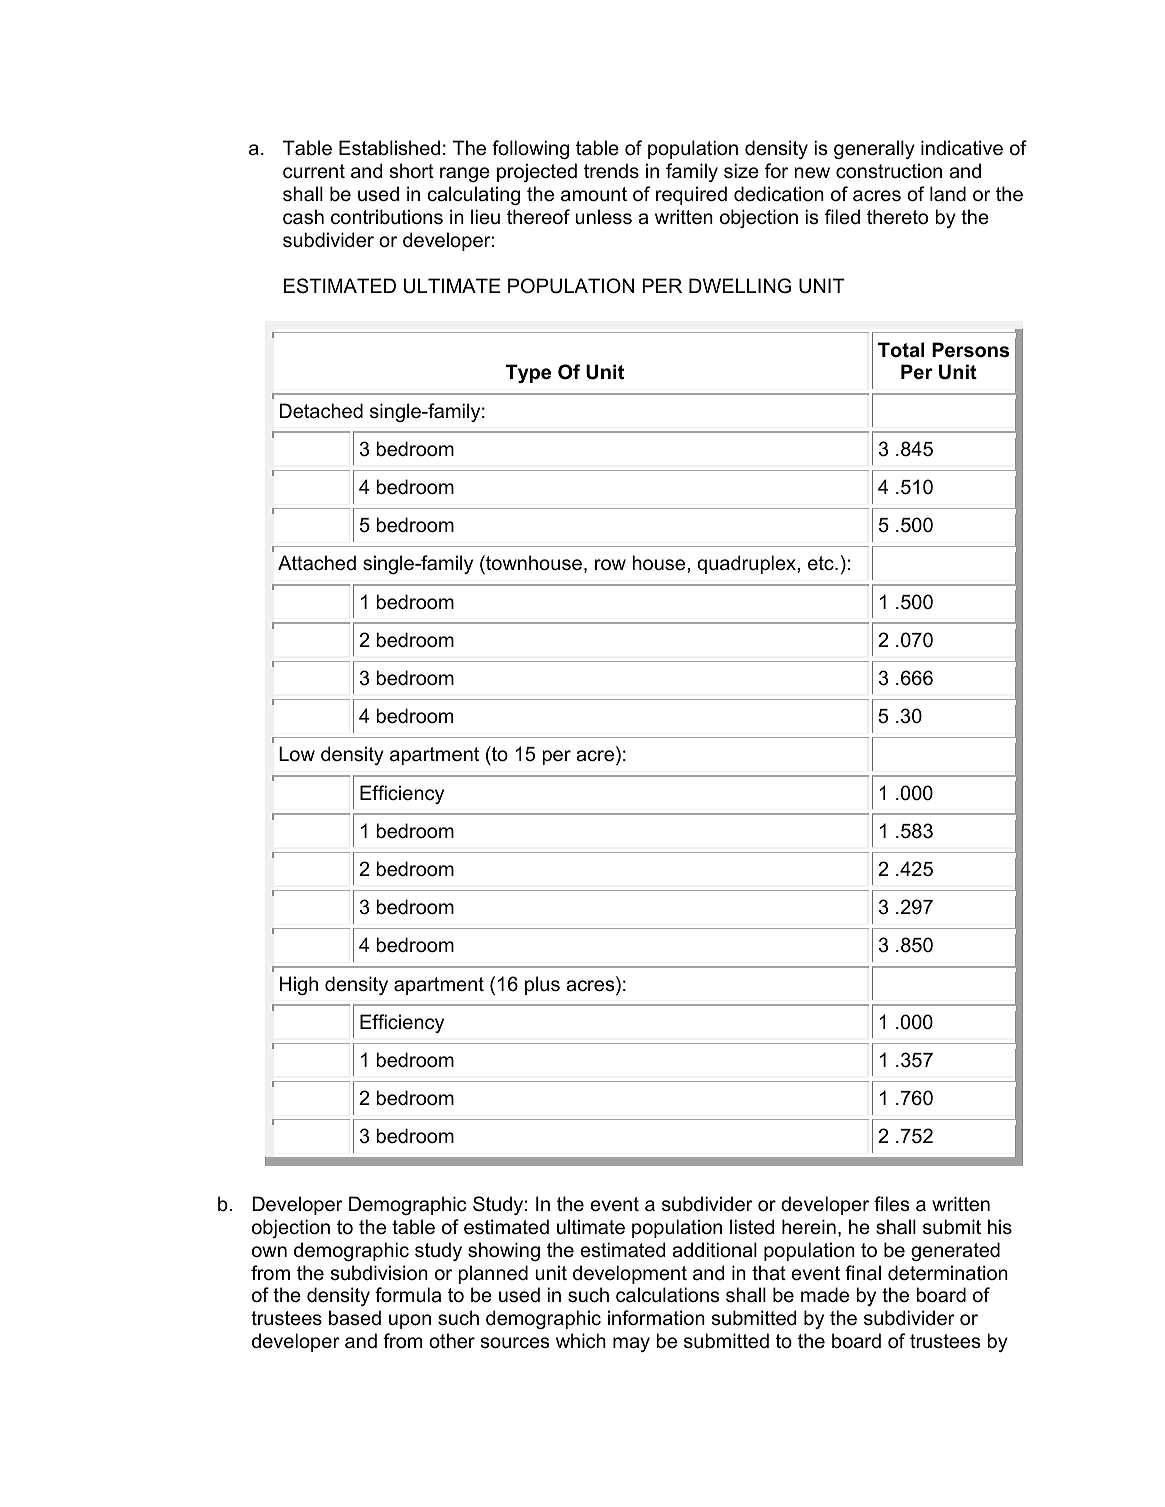 Image resolution: width=1165 pixels, height=1507 pixels. Describe the element at coordinates (408, 1295) in the page. I see `formula` at that location.
